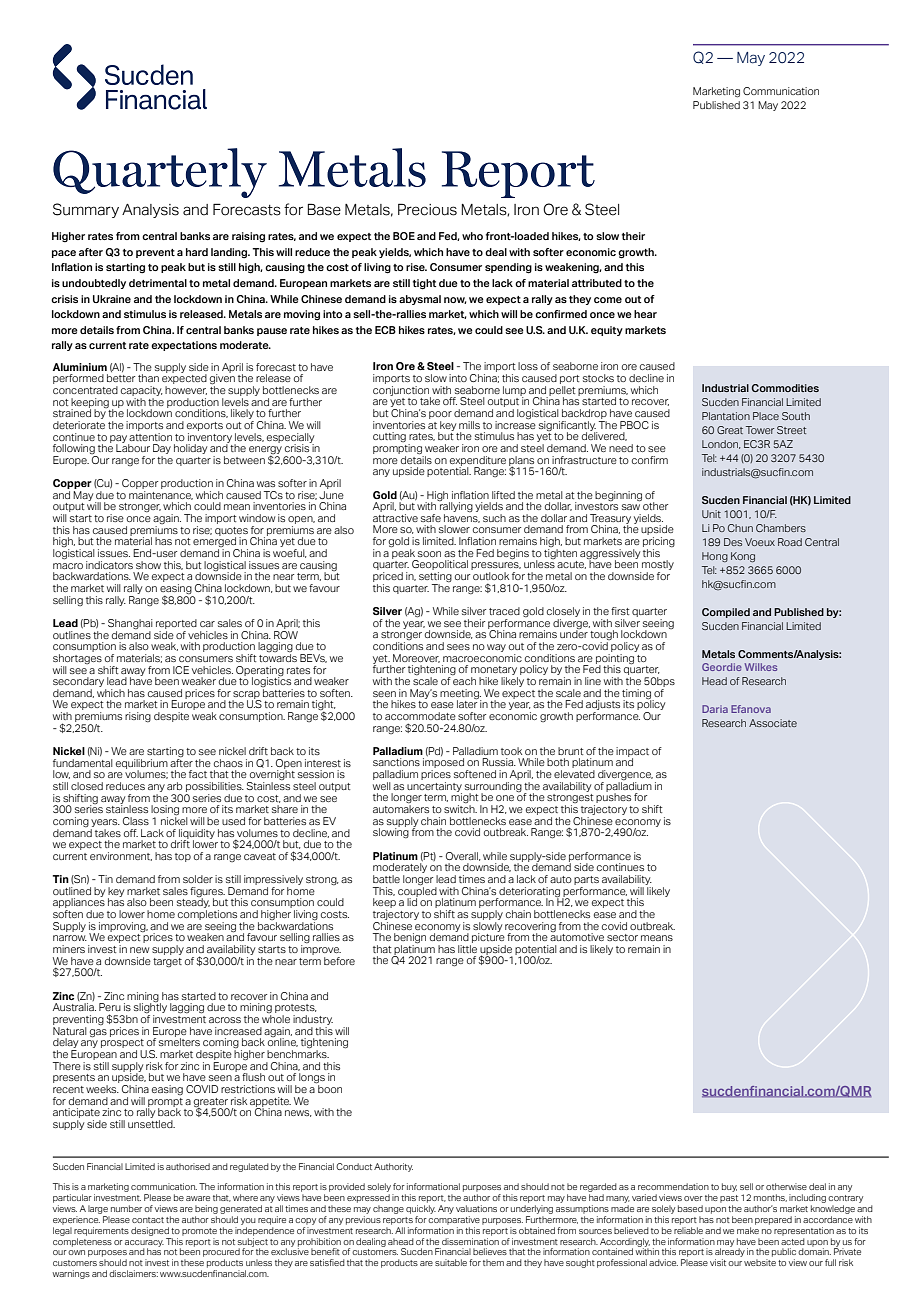 Image resolution: width=924 pixels, height=1308 pixels. What do you see at coordinates (773, 723) in the document?
I see `Associate` at bounding box center [773, 723].
